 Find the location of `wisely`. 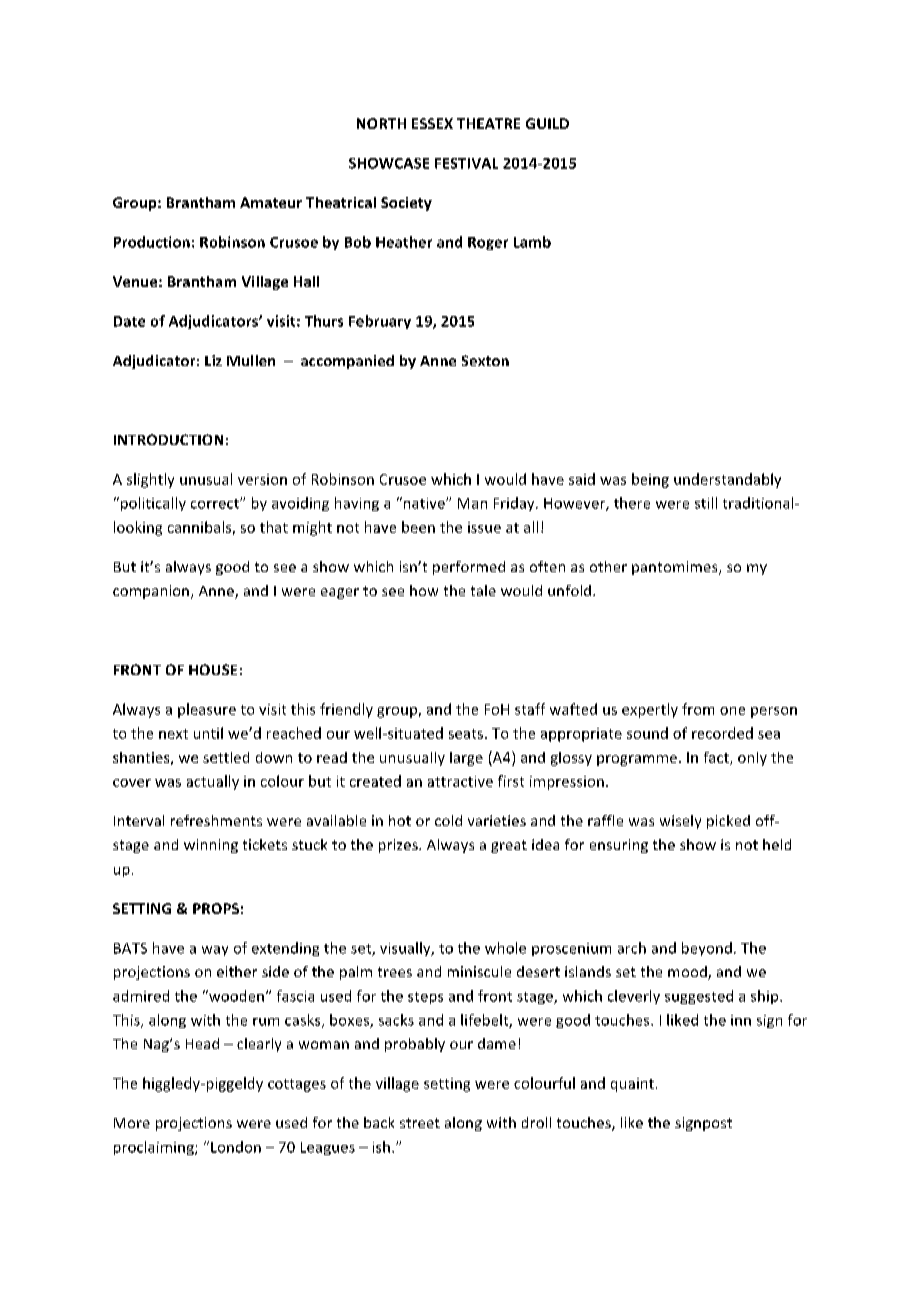

wisely is located at coordinates (680, 822).
